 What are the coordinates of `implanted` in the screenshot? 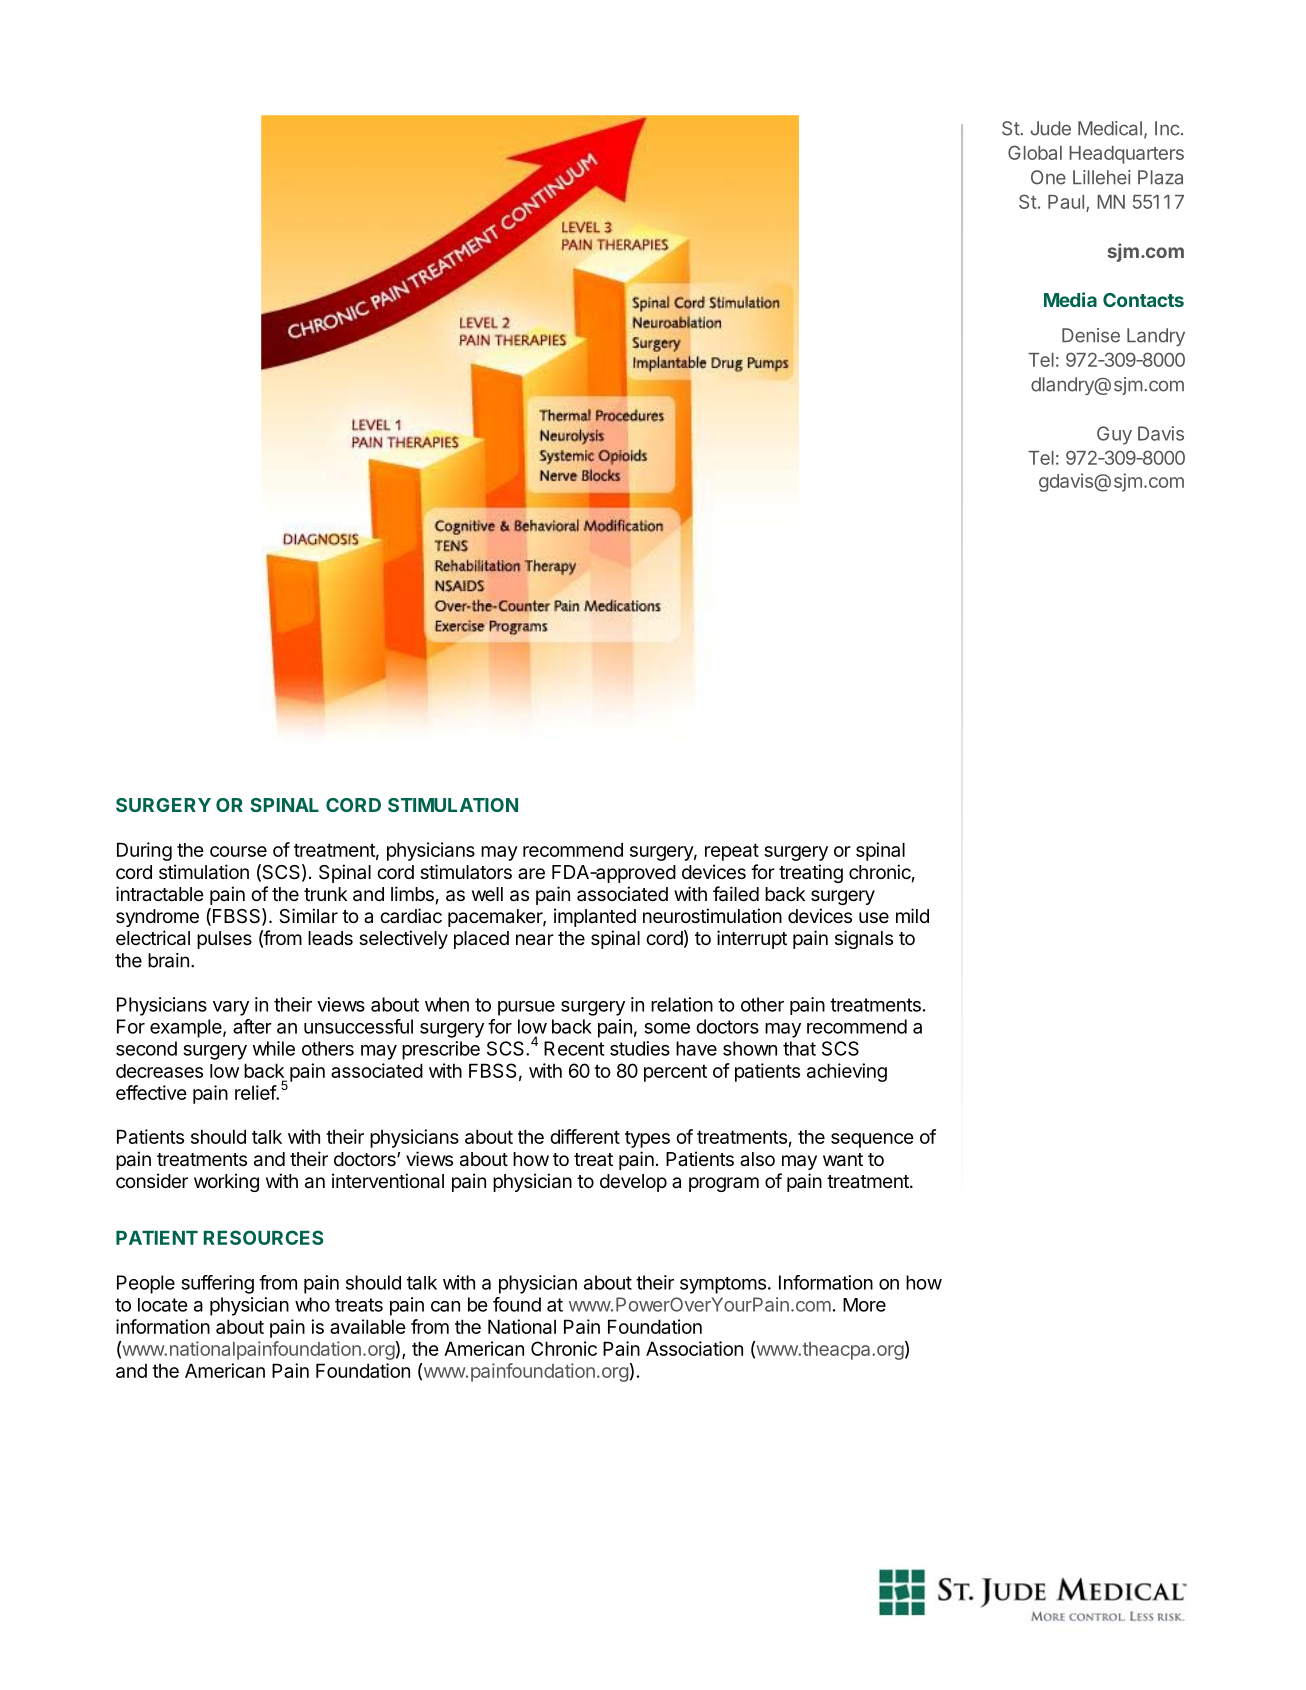 It's located at (595, 917).
